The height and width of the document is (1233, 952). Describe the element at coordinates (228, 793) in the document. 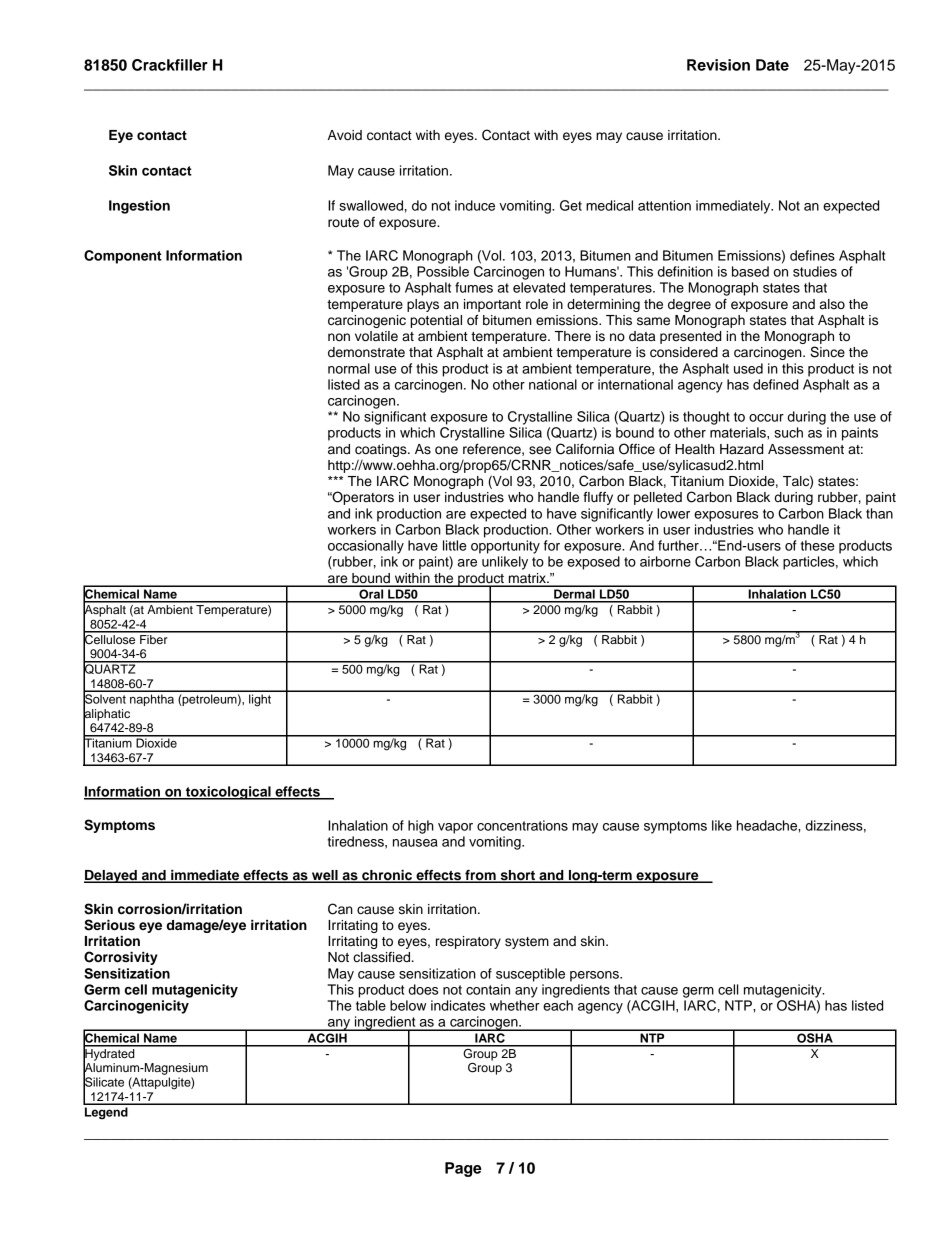

I see `toxicological` at that location.
